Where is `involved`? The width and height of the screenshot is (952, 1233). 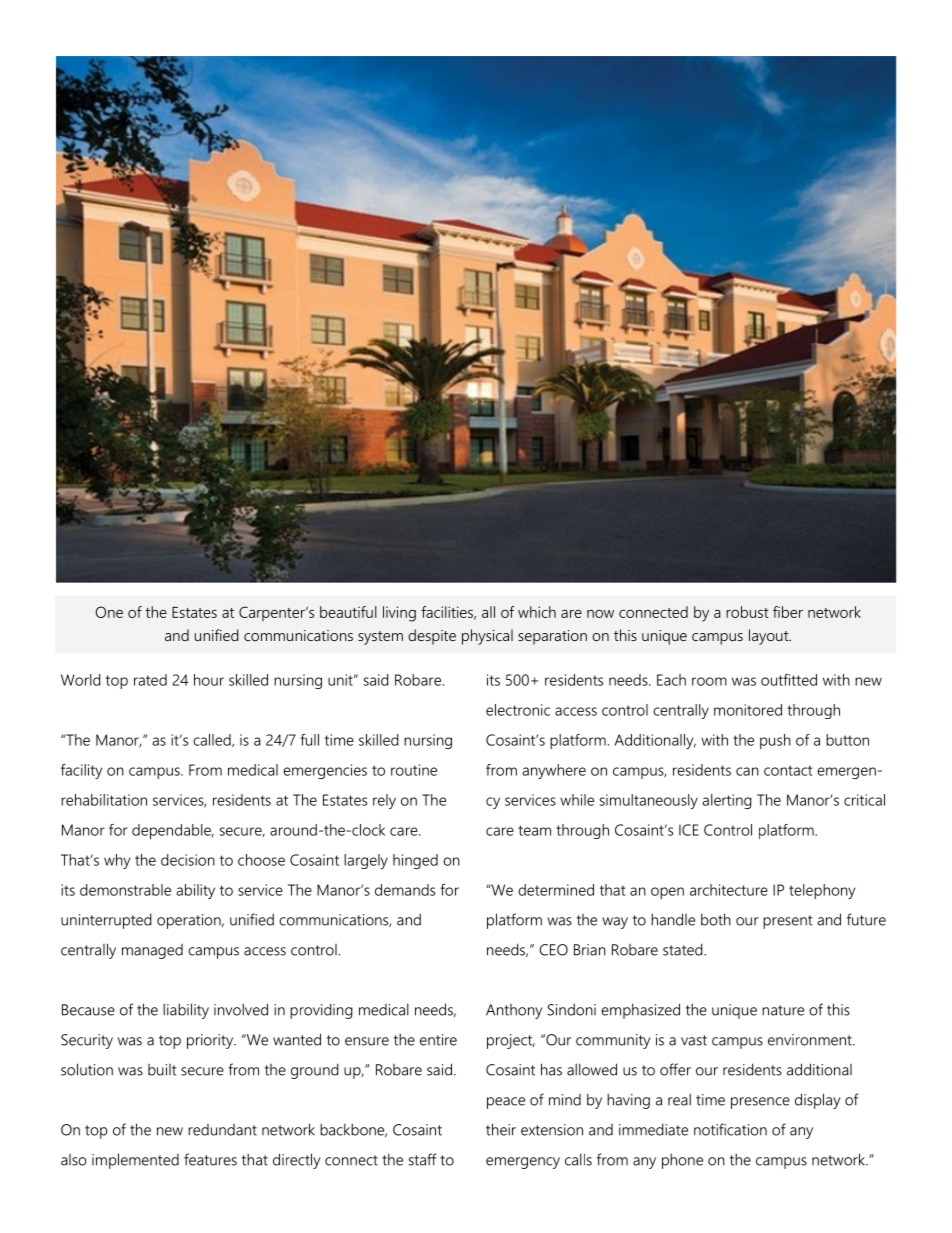
involved is located at coordinates (241, 1009).
